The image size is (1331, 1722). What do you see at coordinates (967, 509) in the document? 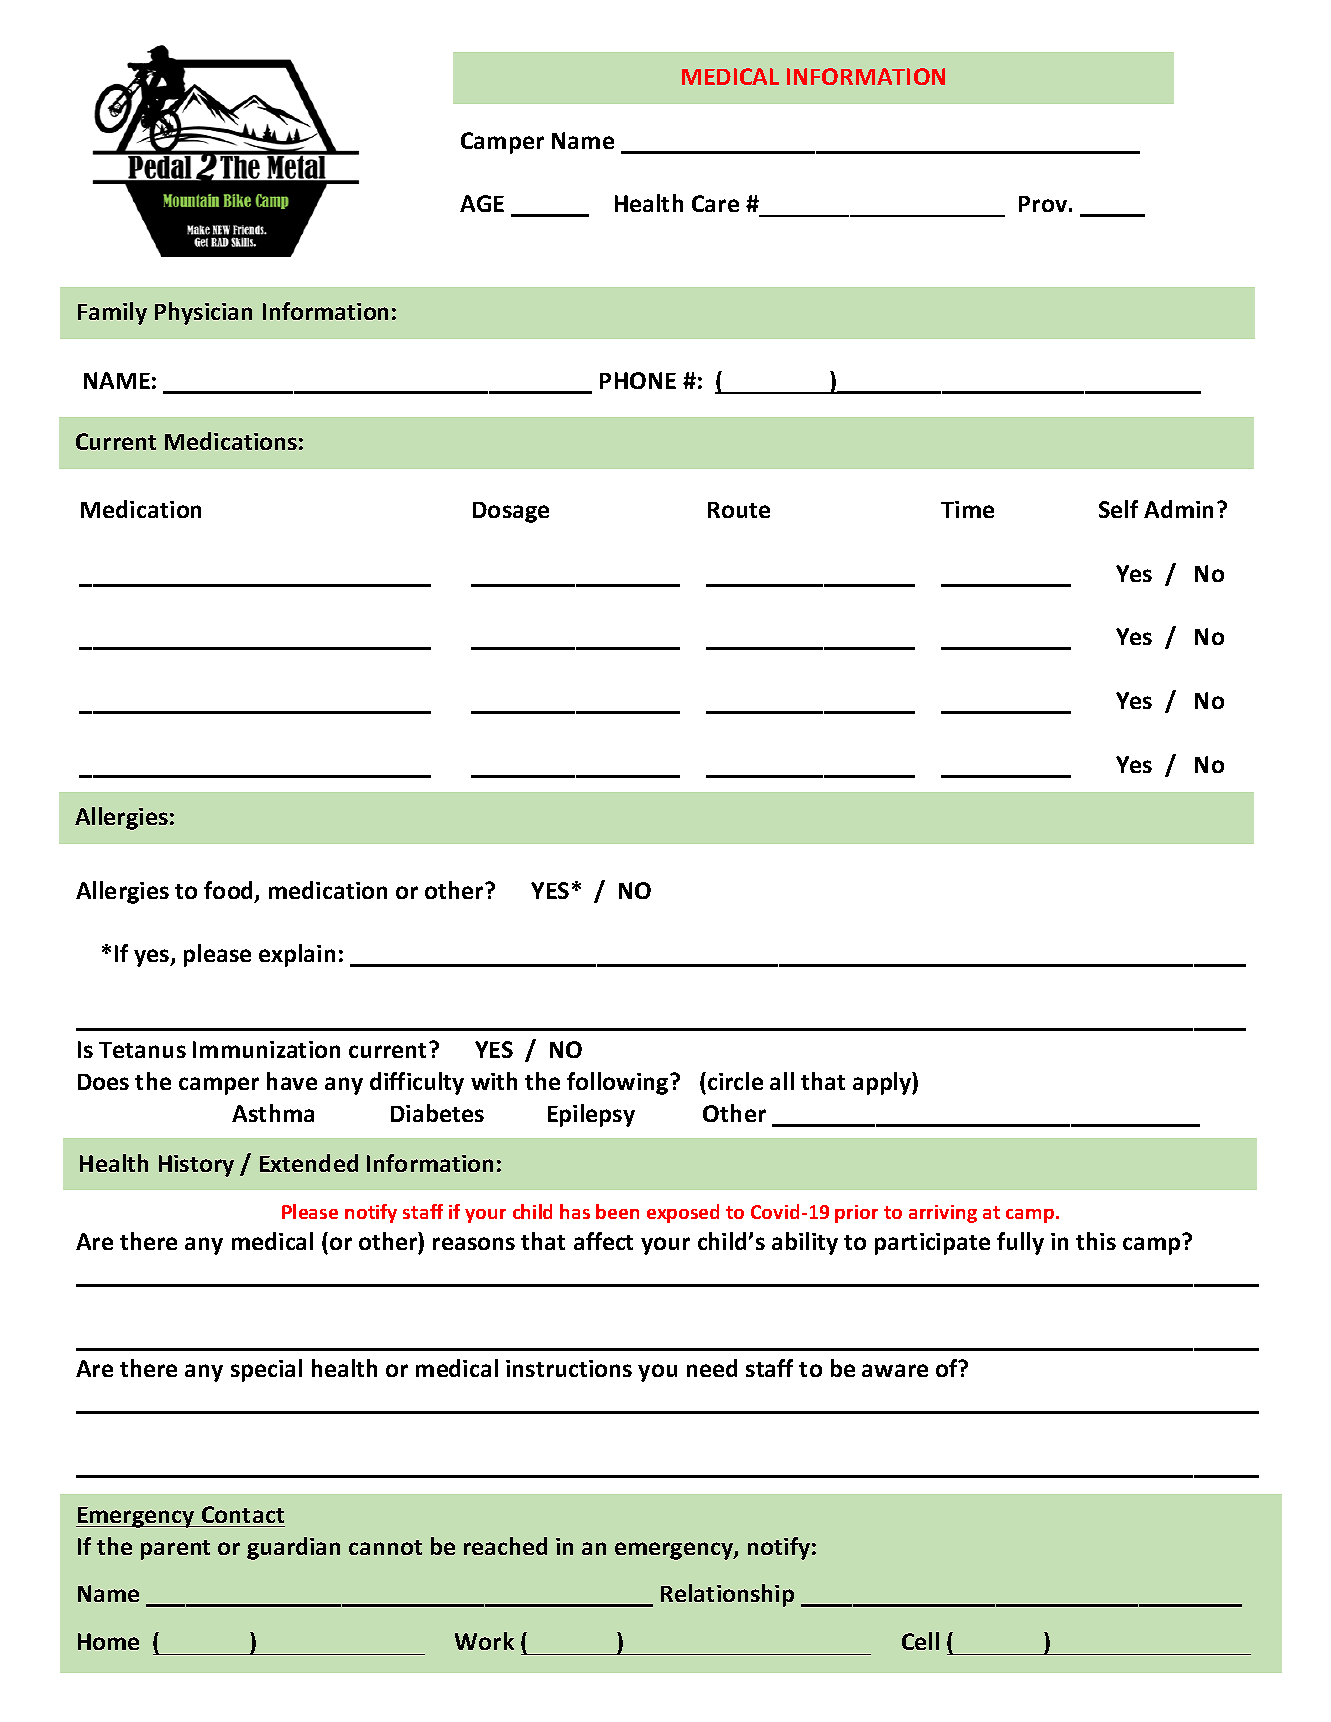
I see `Time` at bounding box center [967, 509].
